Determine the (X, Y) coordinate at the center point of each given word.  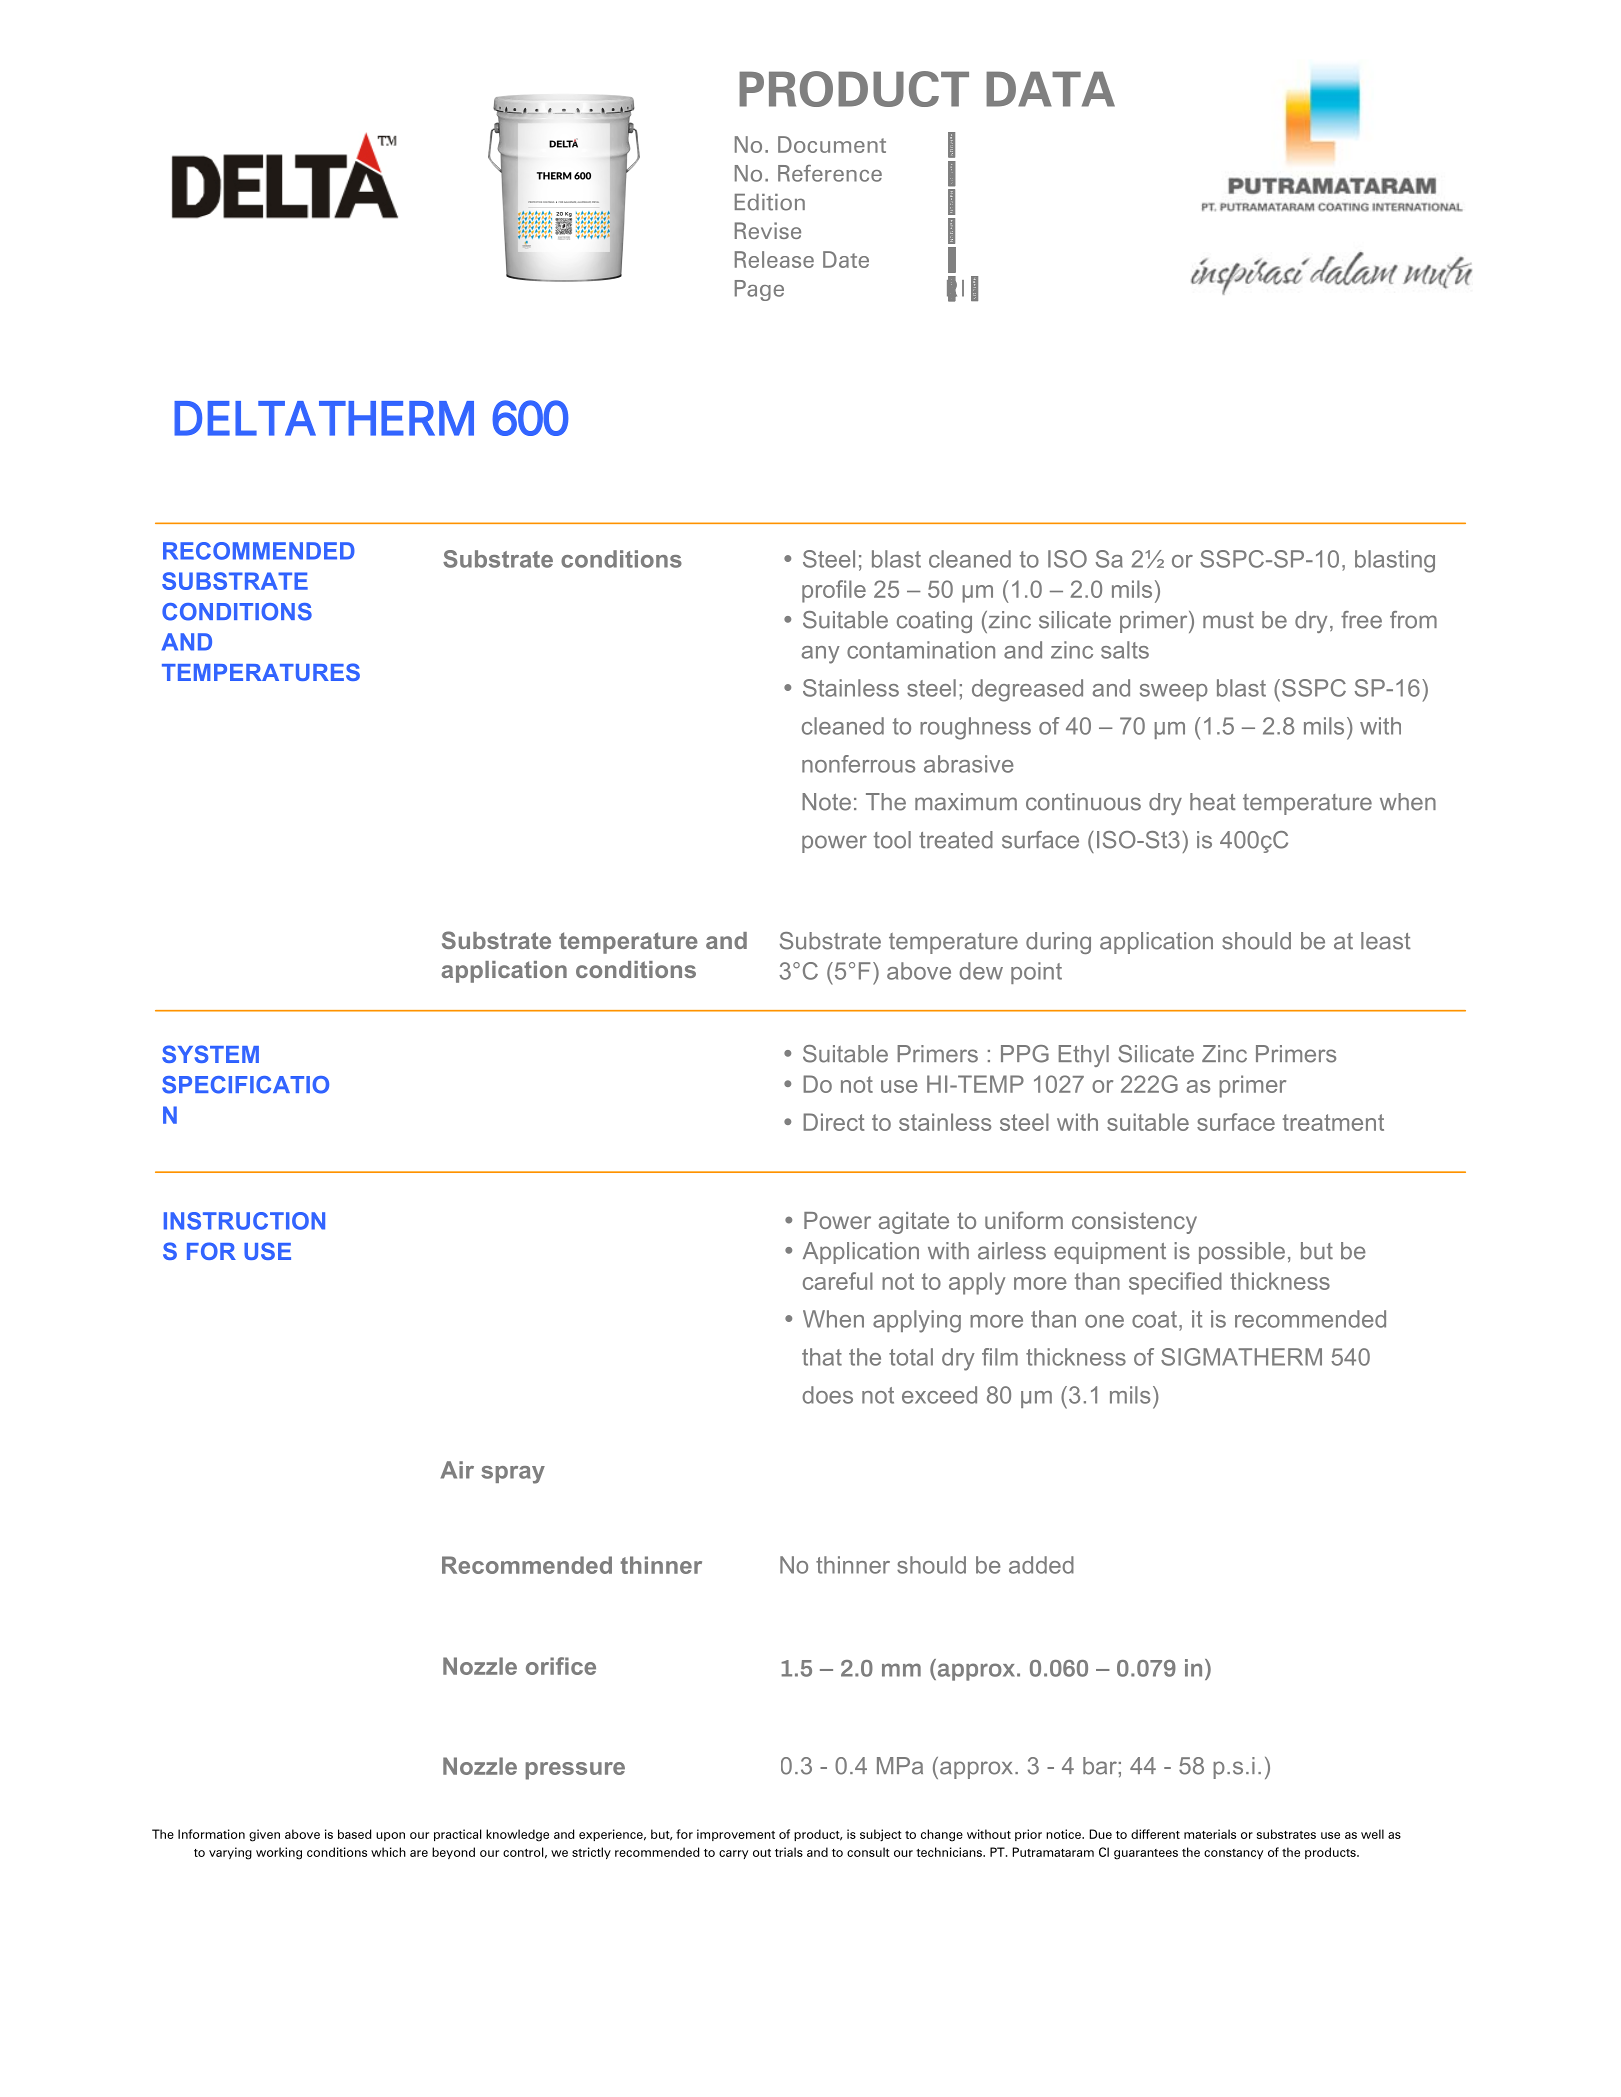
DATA (1050, 89)
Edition (770, 202)
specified (1175, 1283)
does (827, 1395)
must (1228, 620)
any (821, 655)
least (1386, 941)
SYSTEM (210, 1054)
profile (834, 591)
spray (513, 1475)
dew (981, 971)
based (354, 1834)
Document (832, 144)
